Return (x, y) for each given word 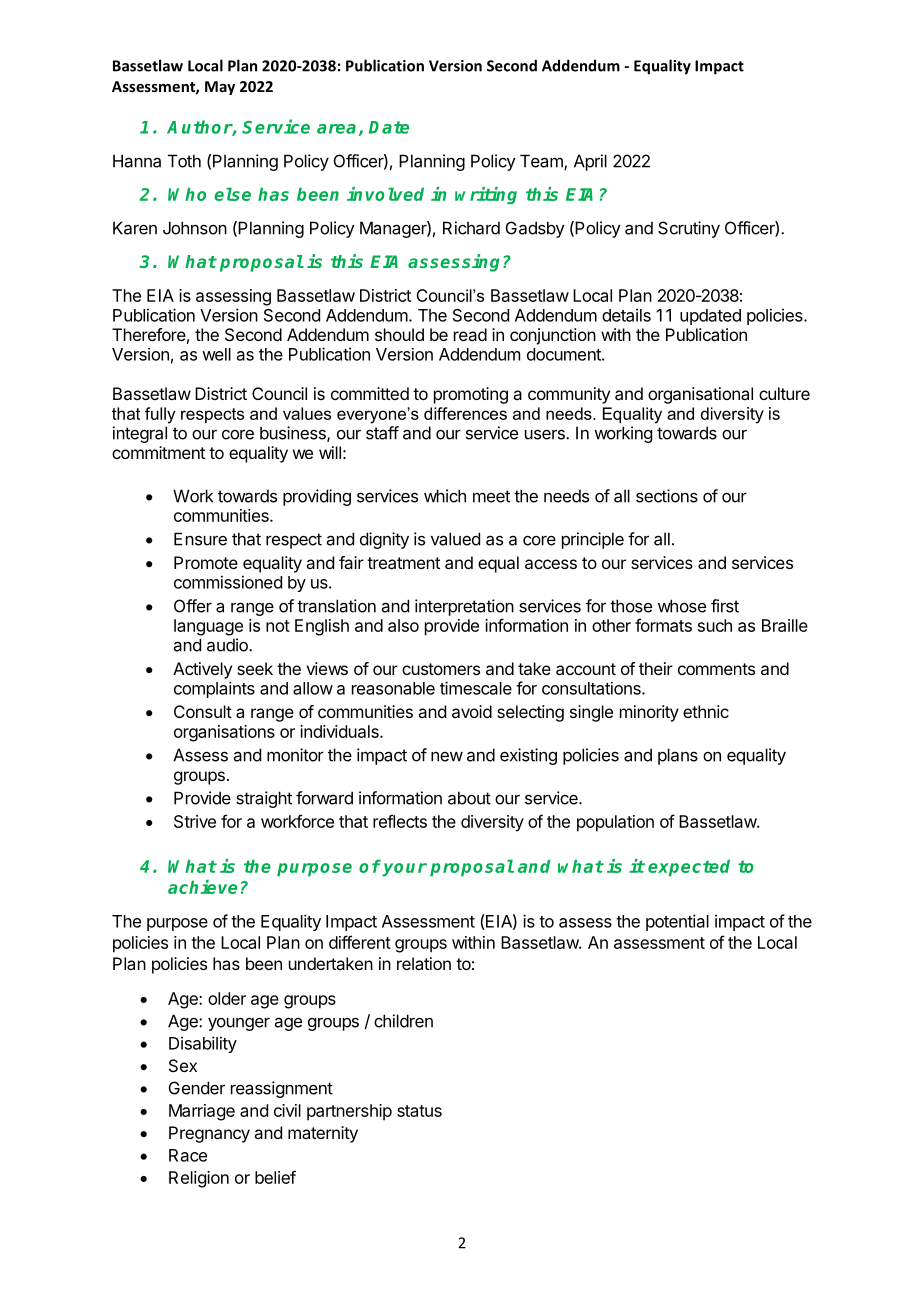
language (208, 627)
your (404, 870)
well (216, 354)
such (715, 625)
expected (689, 868)
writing (486, 195)
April (590, 162)
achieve (202, 887)
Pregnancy (209, 1134)
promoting (471, 395)
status (419, 1111)
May (220, 88)
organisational (700, 395)
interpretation (464, 607)
